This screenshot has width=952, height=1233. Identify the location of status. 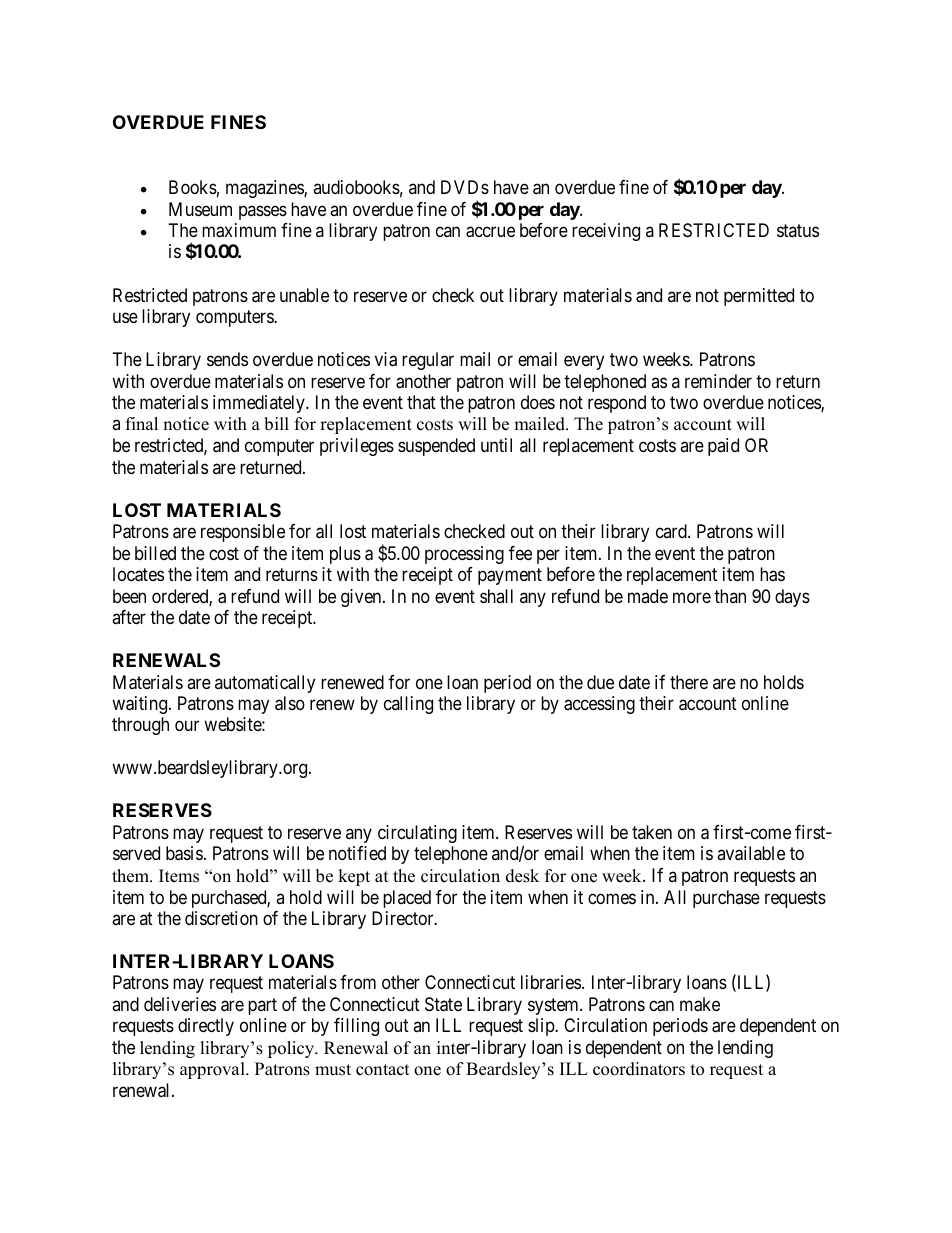
(798, 230).
